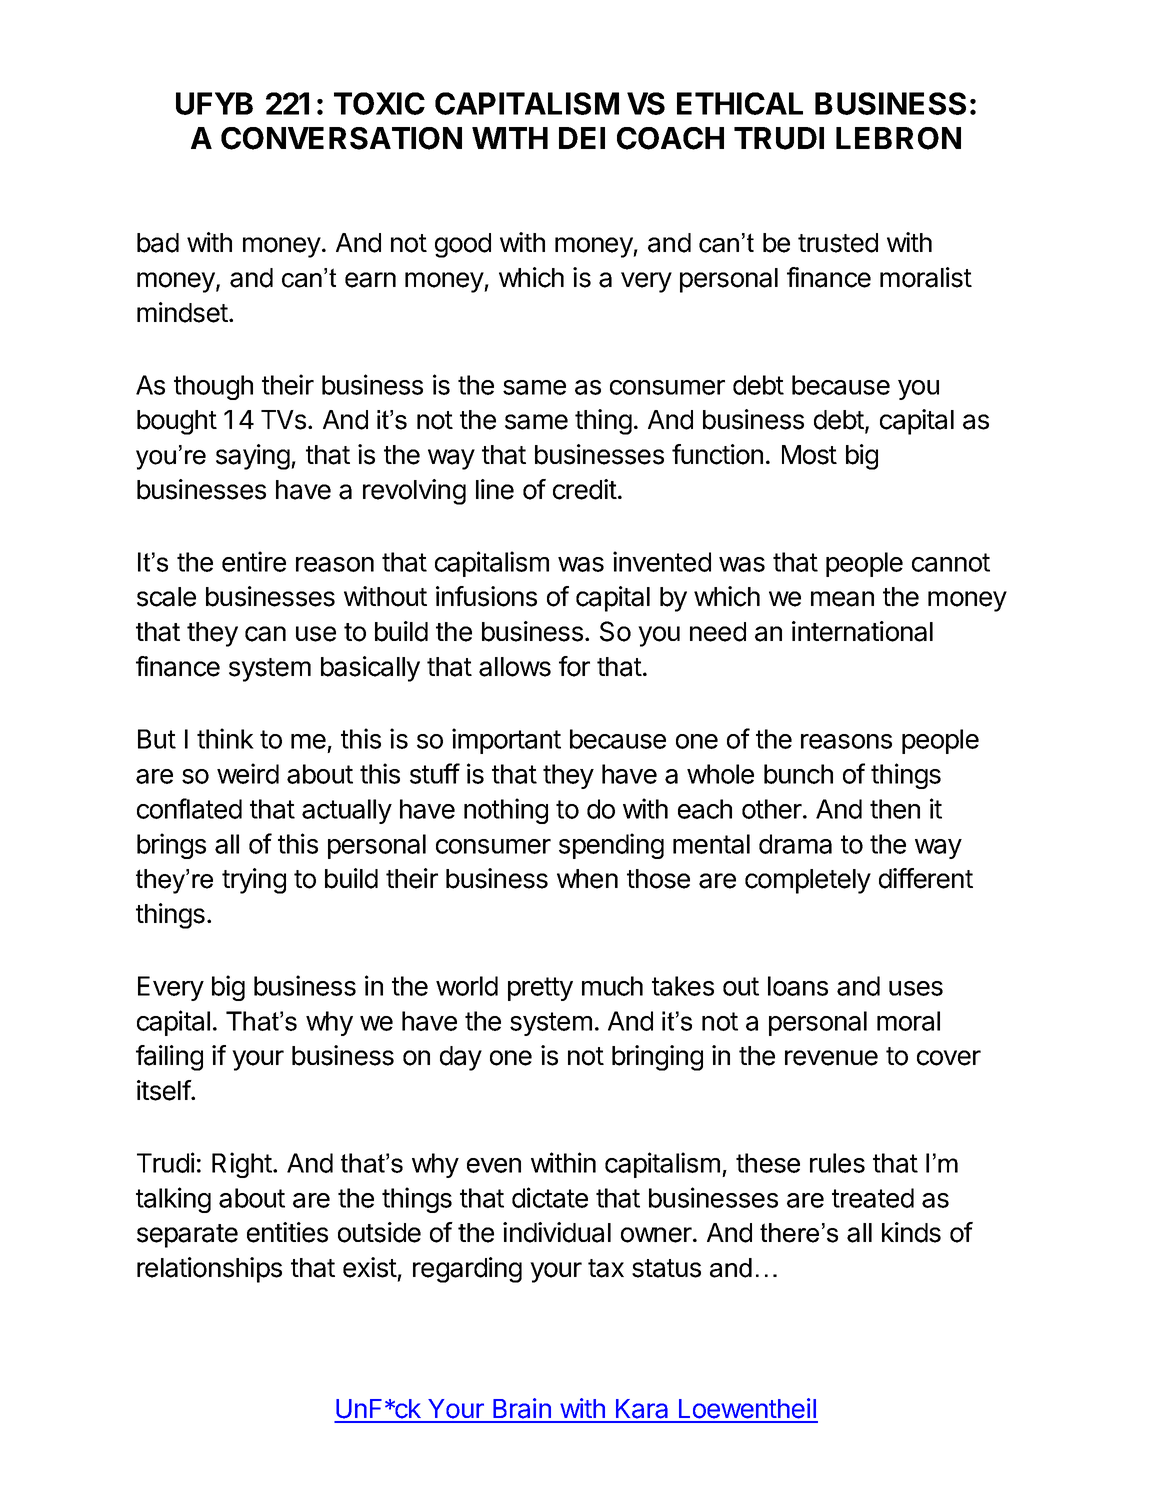 The height and width of the image is (1491, 1152). I want to click on for, so click(574, 666).
